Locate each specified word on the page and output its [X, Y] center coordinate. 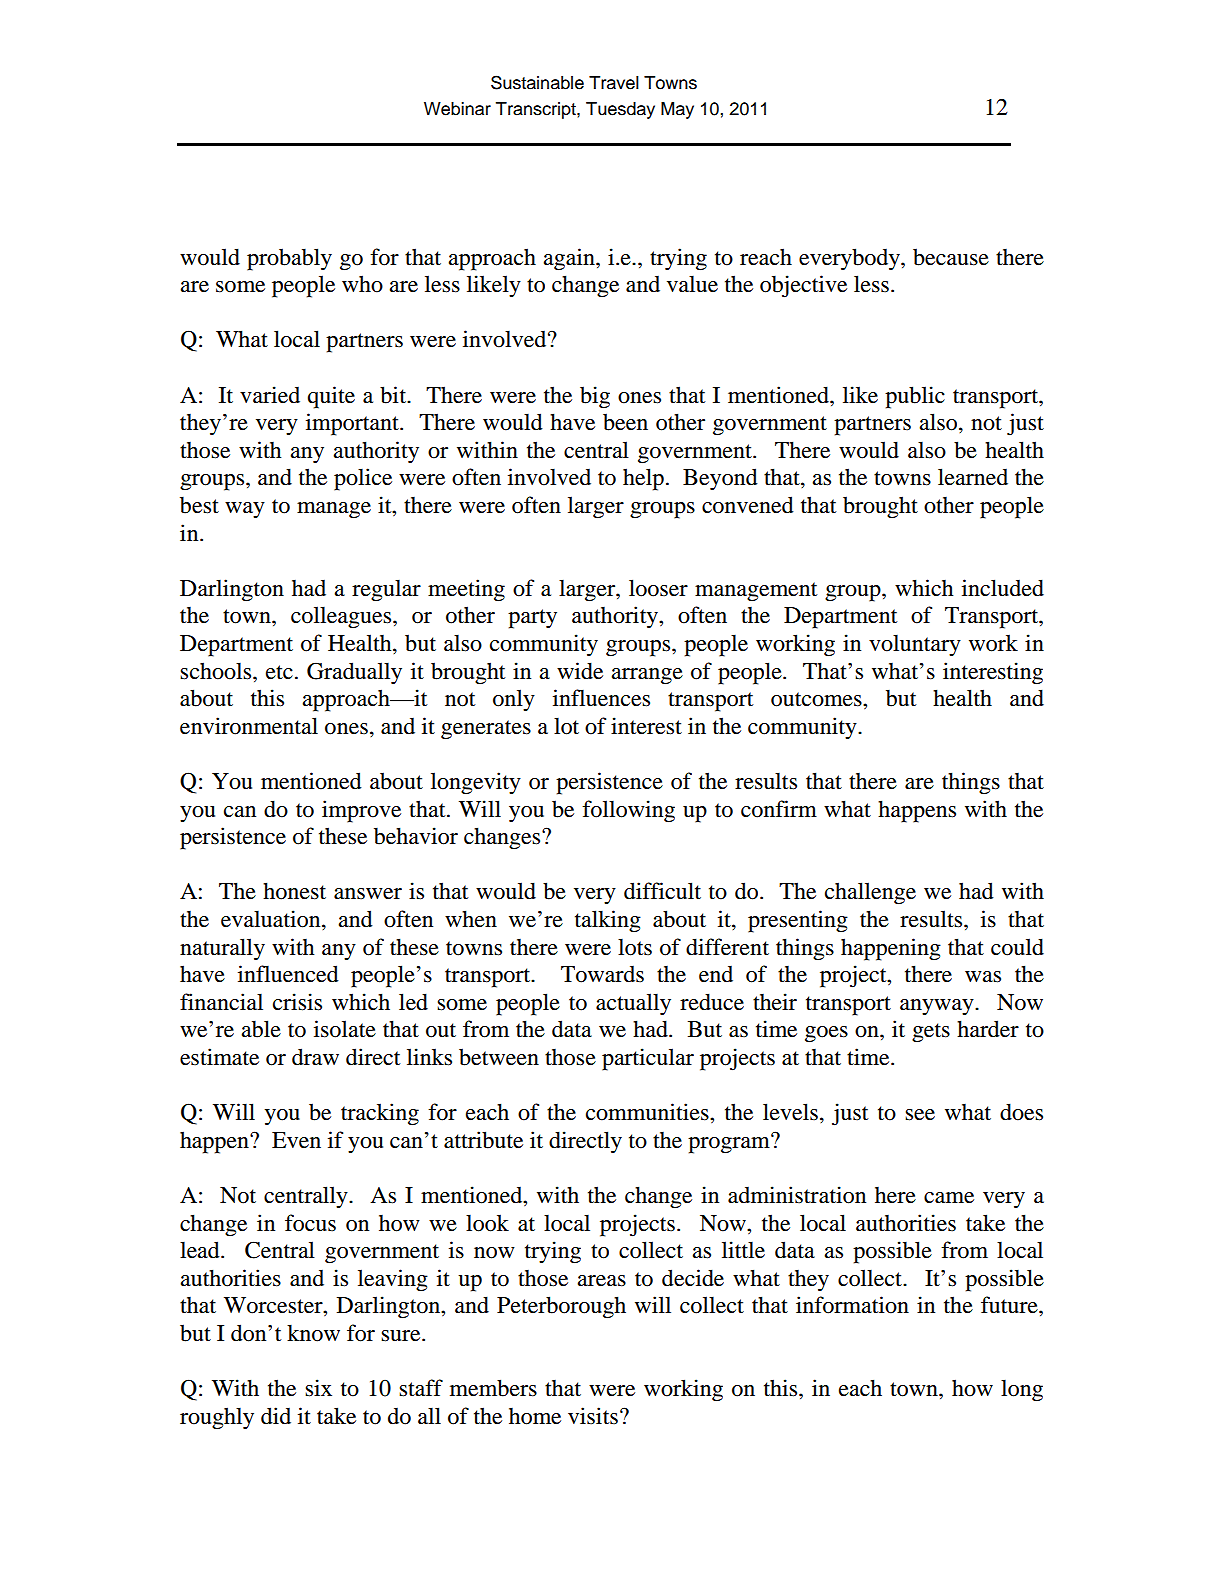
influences [601, 698]
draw [315, 1057]
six [318, 1388]
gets [931, 1033]
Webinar [457, 109]
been [625, 422]
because [951, 257]
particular [648, 1059]
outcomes [817, 699]
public [915, 397]
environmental [249, 726]
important [353, 424]
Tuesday [620, 110]
